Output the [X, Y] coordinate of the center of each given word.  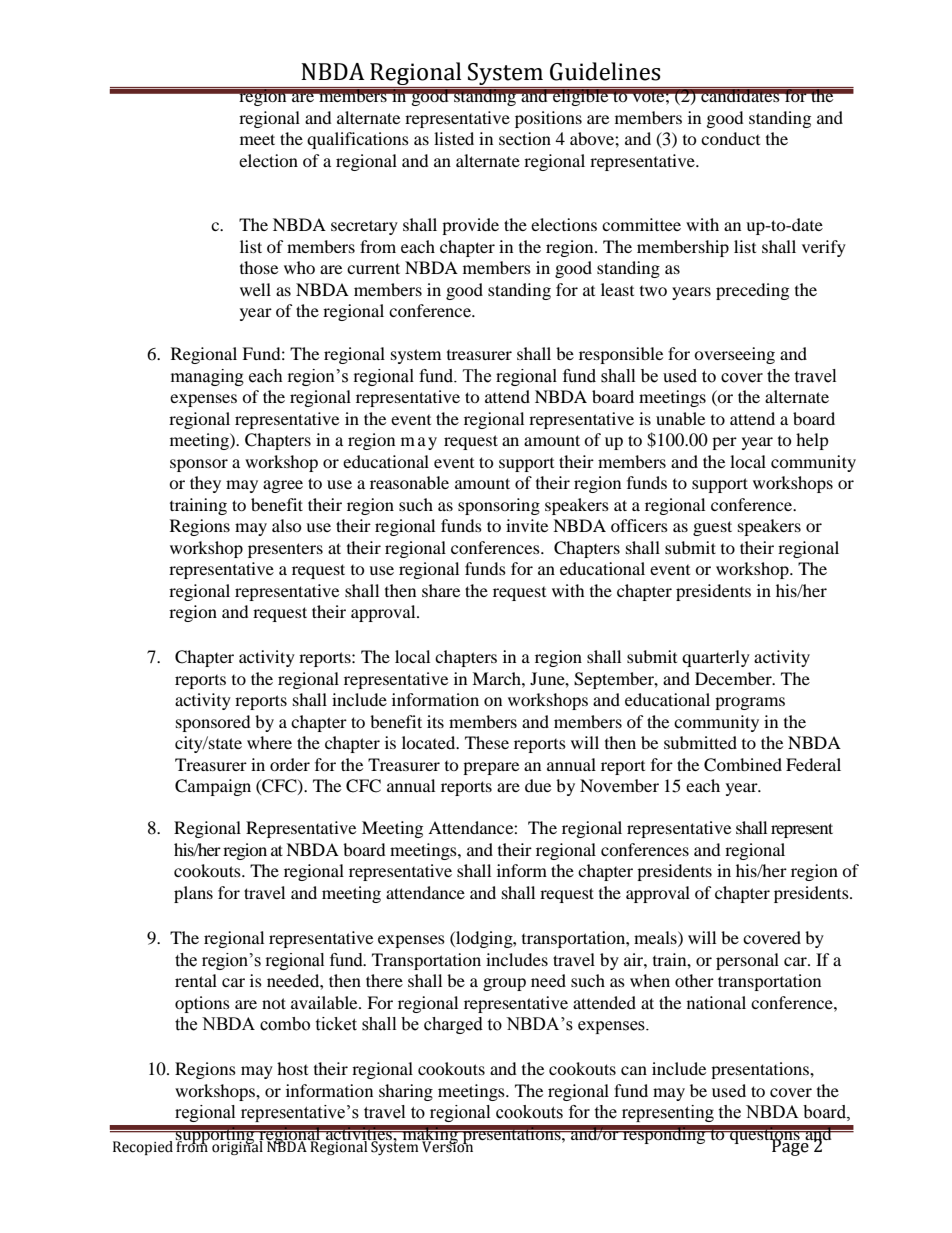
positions [548, 119]
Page [790, 1146]
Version [448, 1146]
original [237, 1146]
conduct [730, 138]
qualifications [358, 140]
